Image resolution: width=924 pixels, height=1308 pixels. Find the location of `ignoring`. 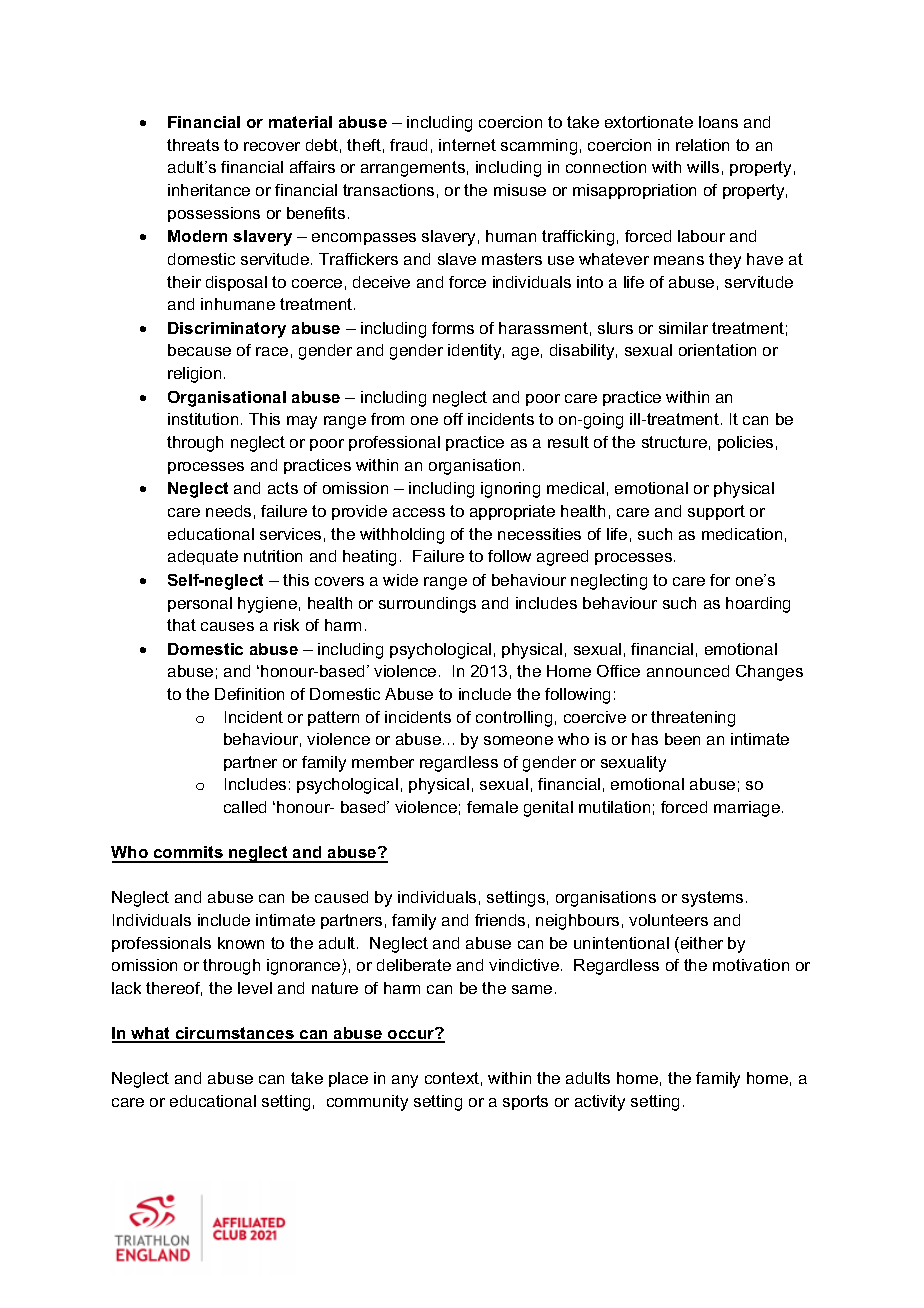

ignoring is located at coordinates (510, 490).
